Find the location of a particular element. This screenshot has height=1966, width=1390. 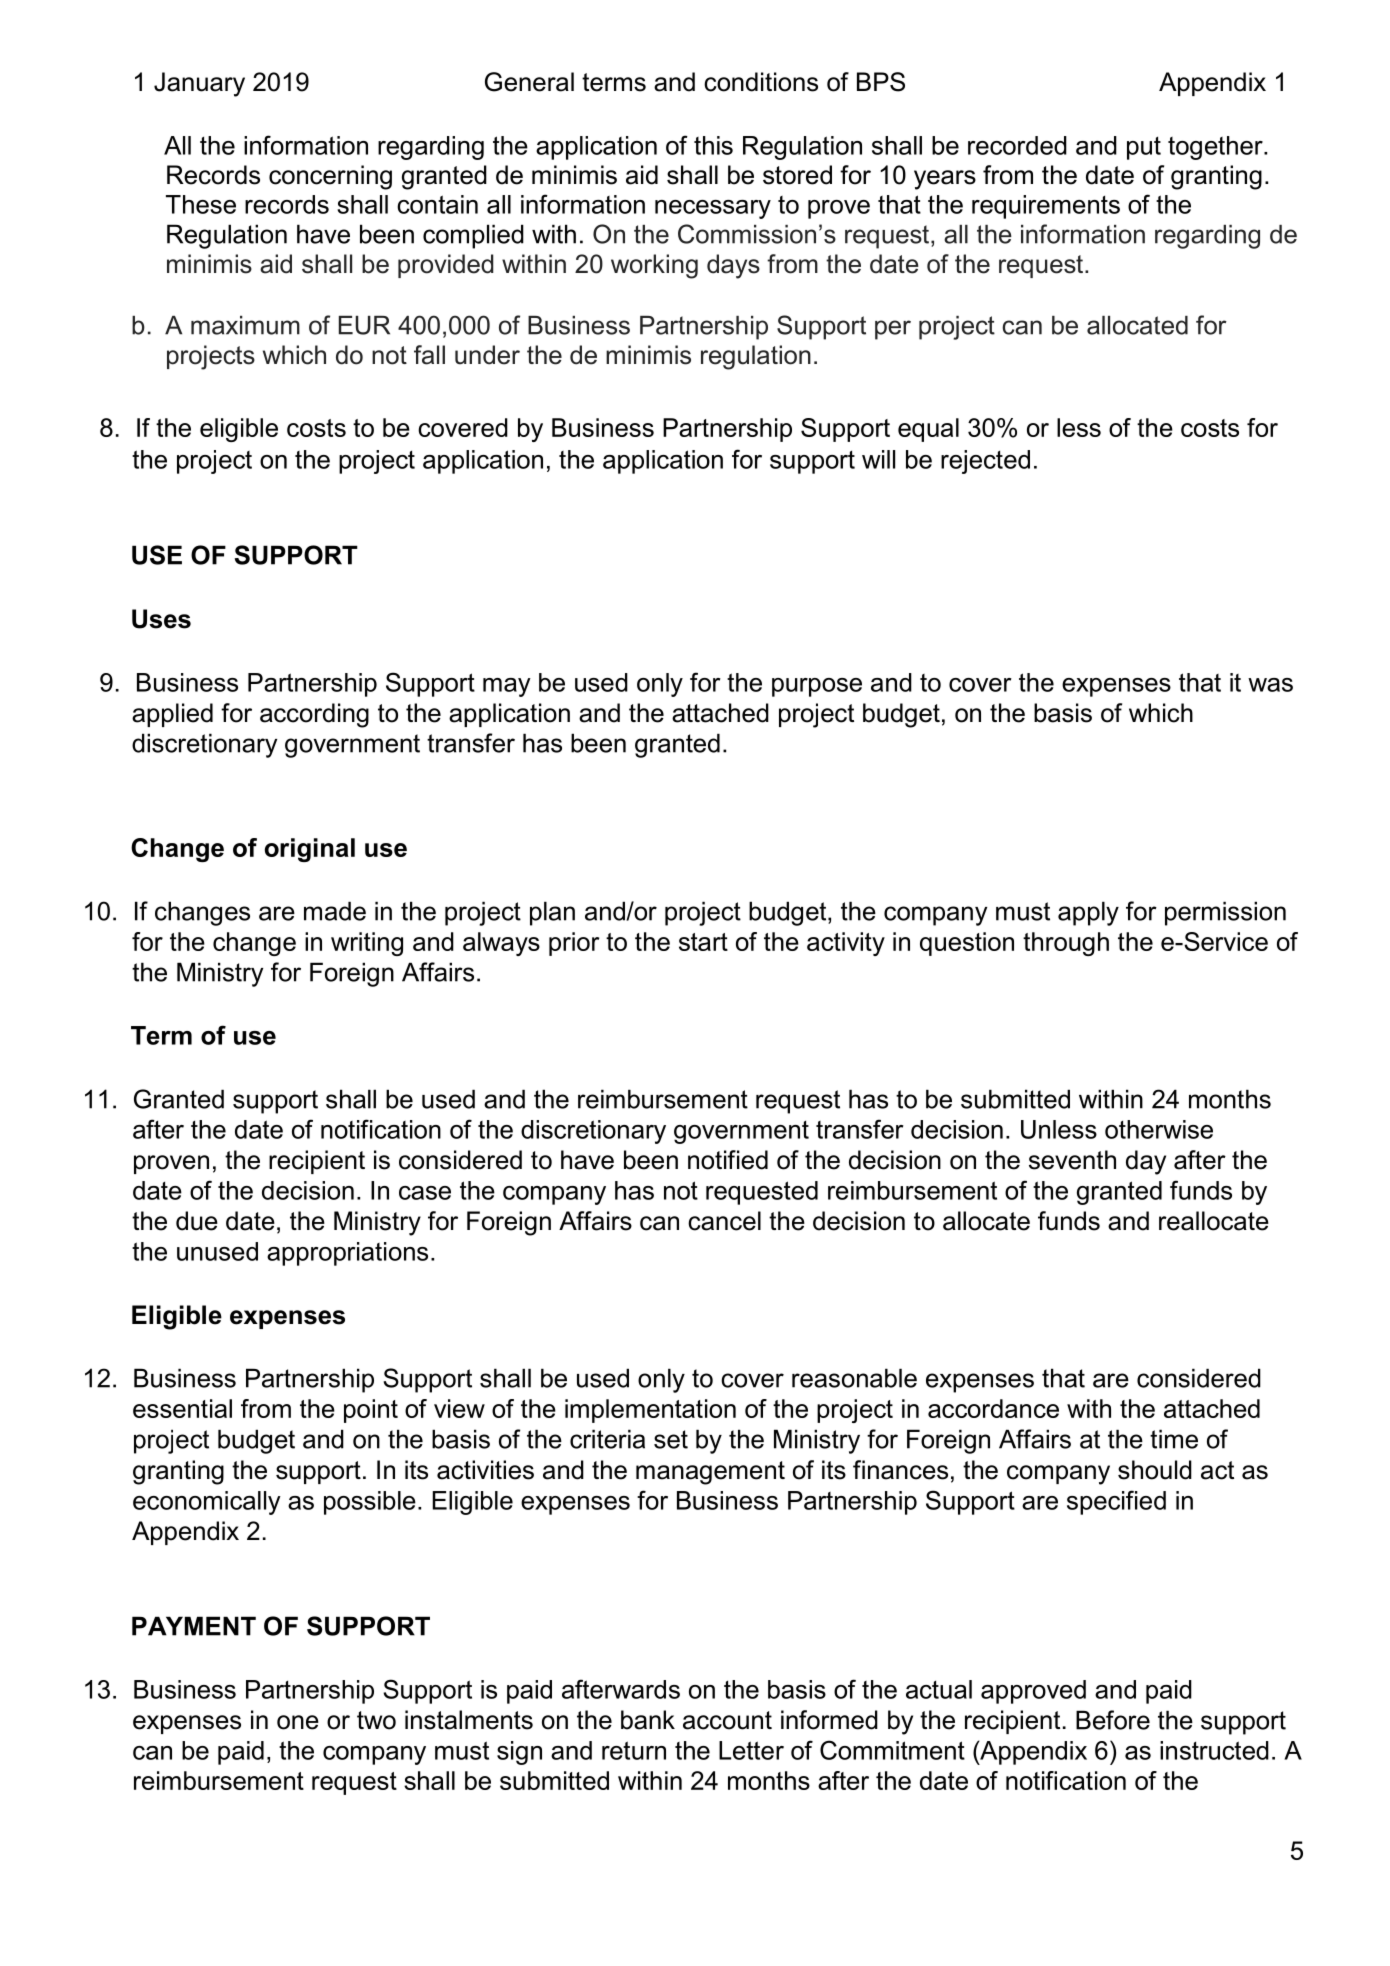

maximum is located at coordinates (245, 325).
